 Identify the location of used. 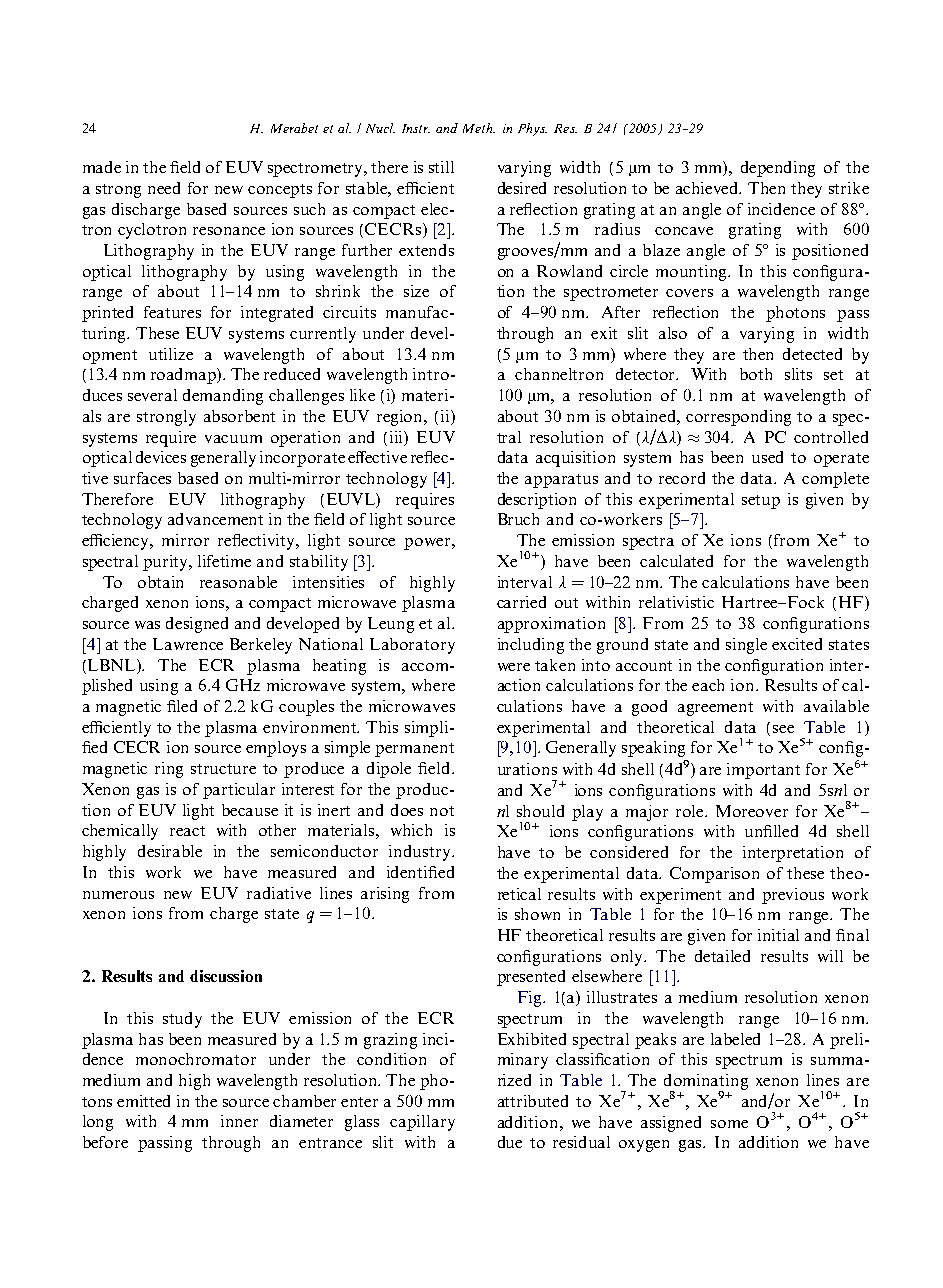
(767, 457).
